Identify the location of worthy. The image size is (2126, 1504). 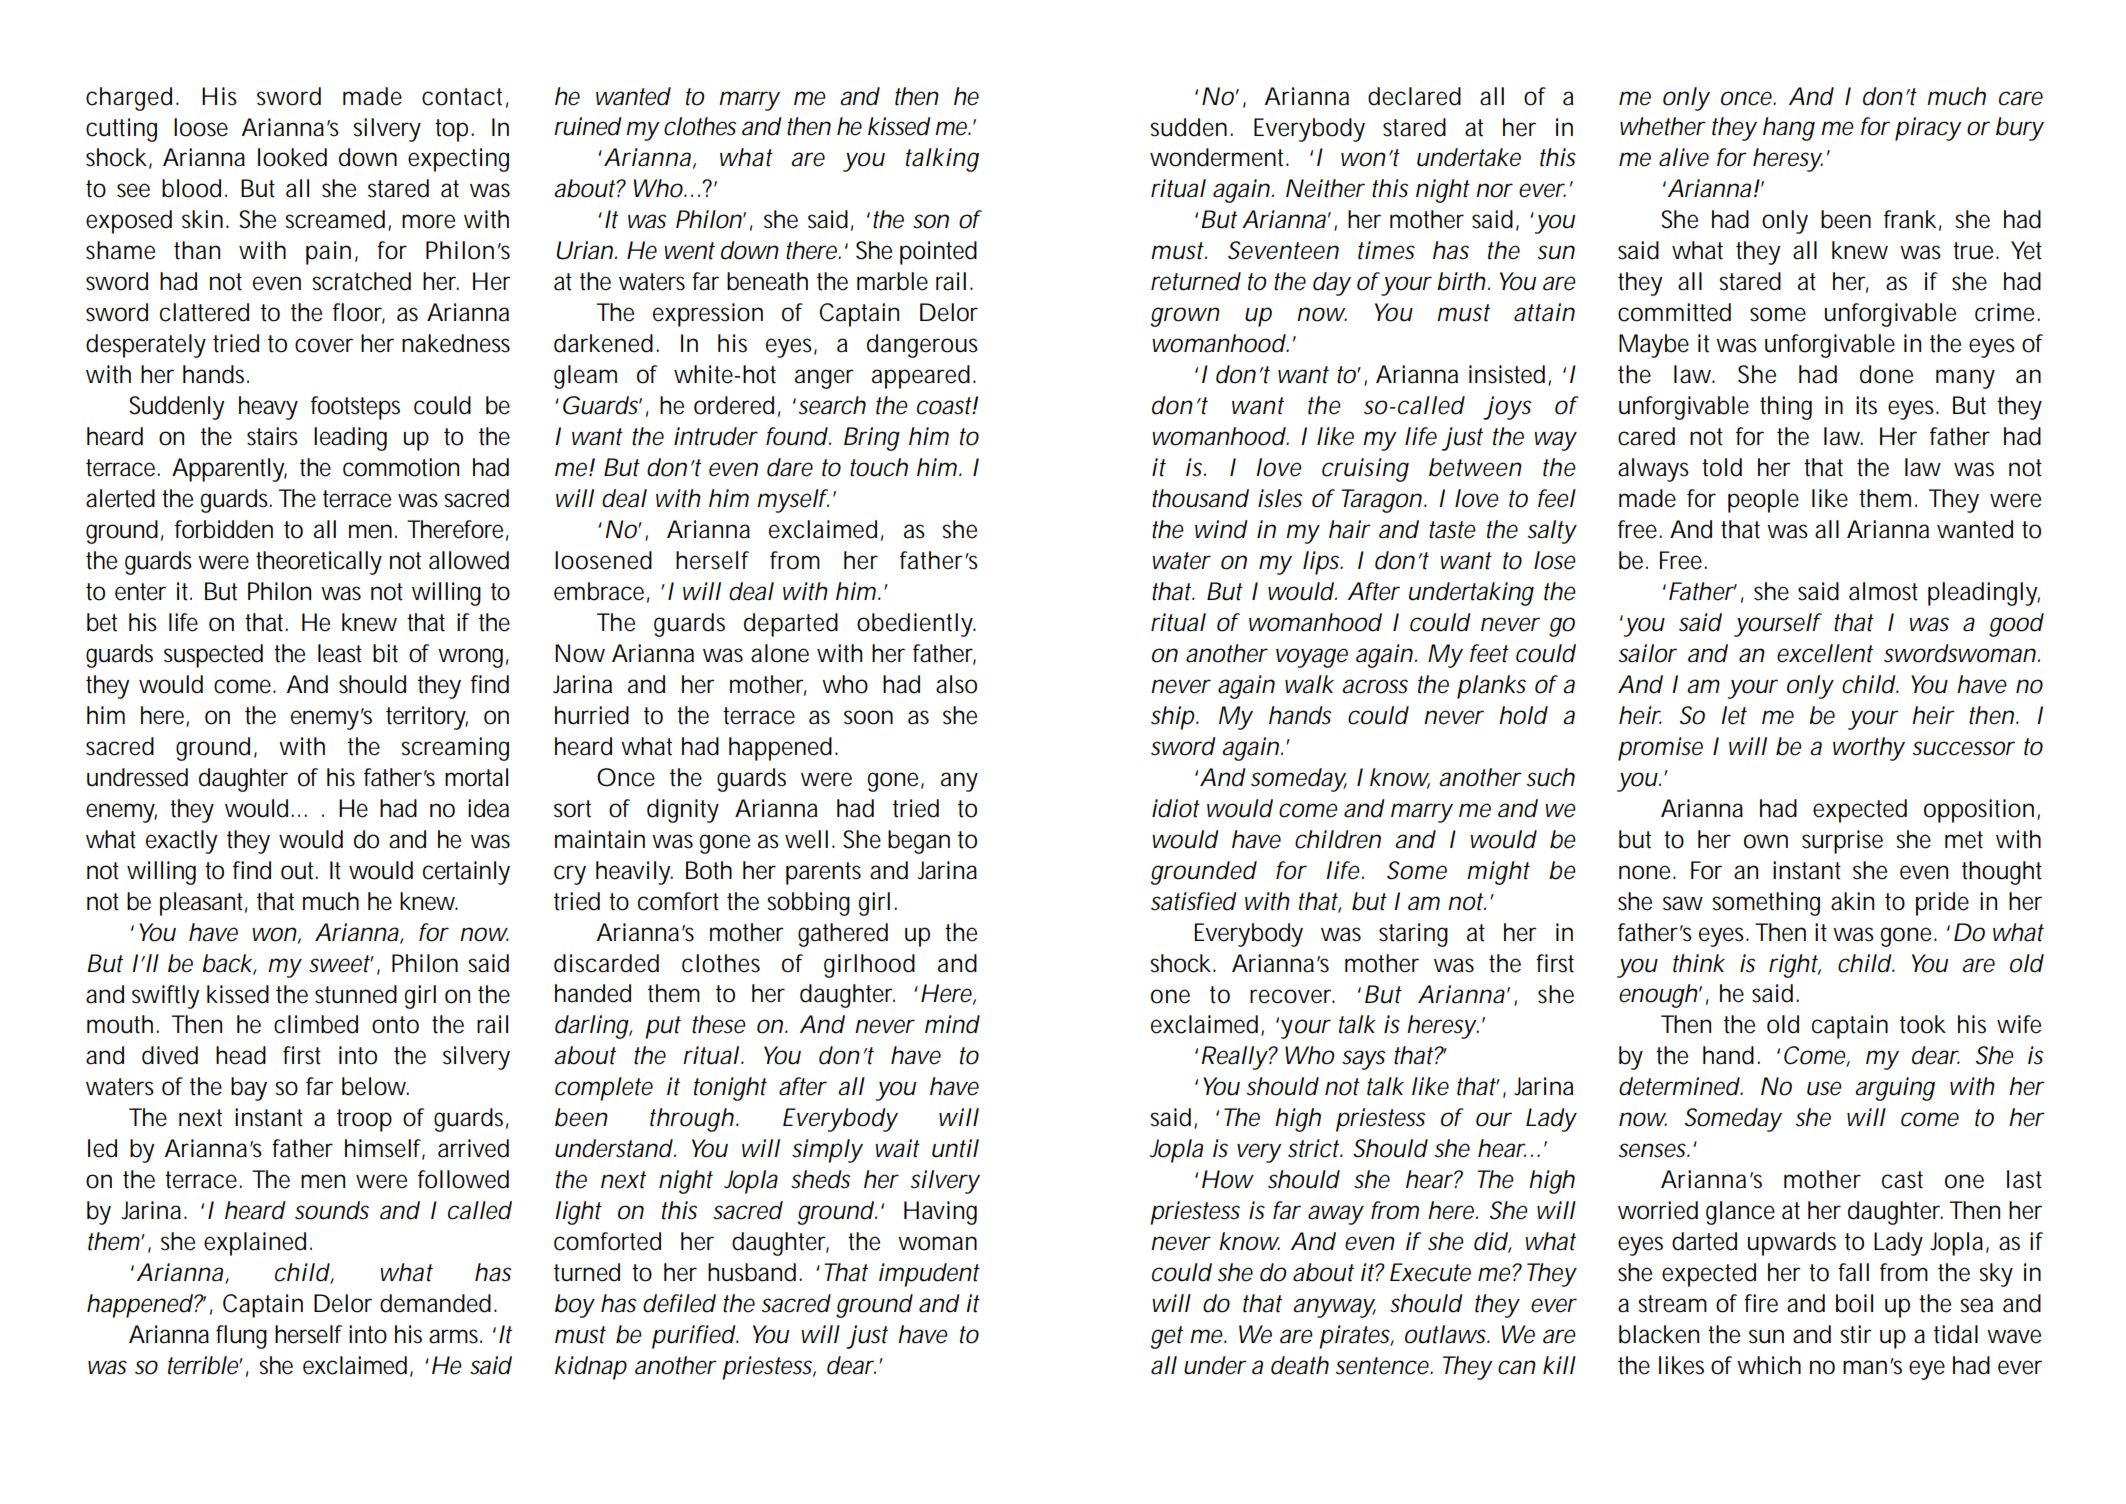
(1869, 749).
